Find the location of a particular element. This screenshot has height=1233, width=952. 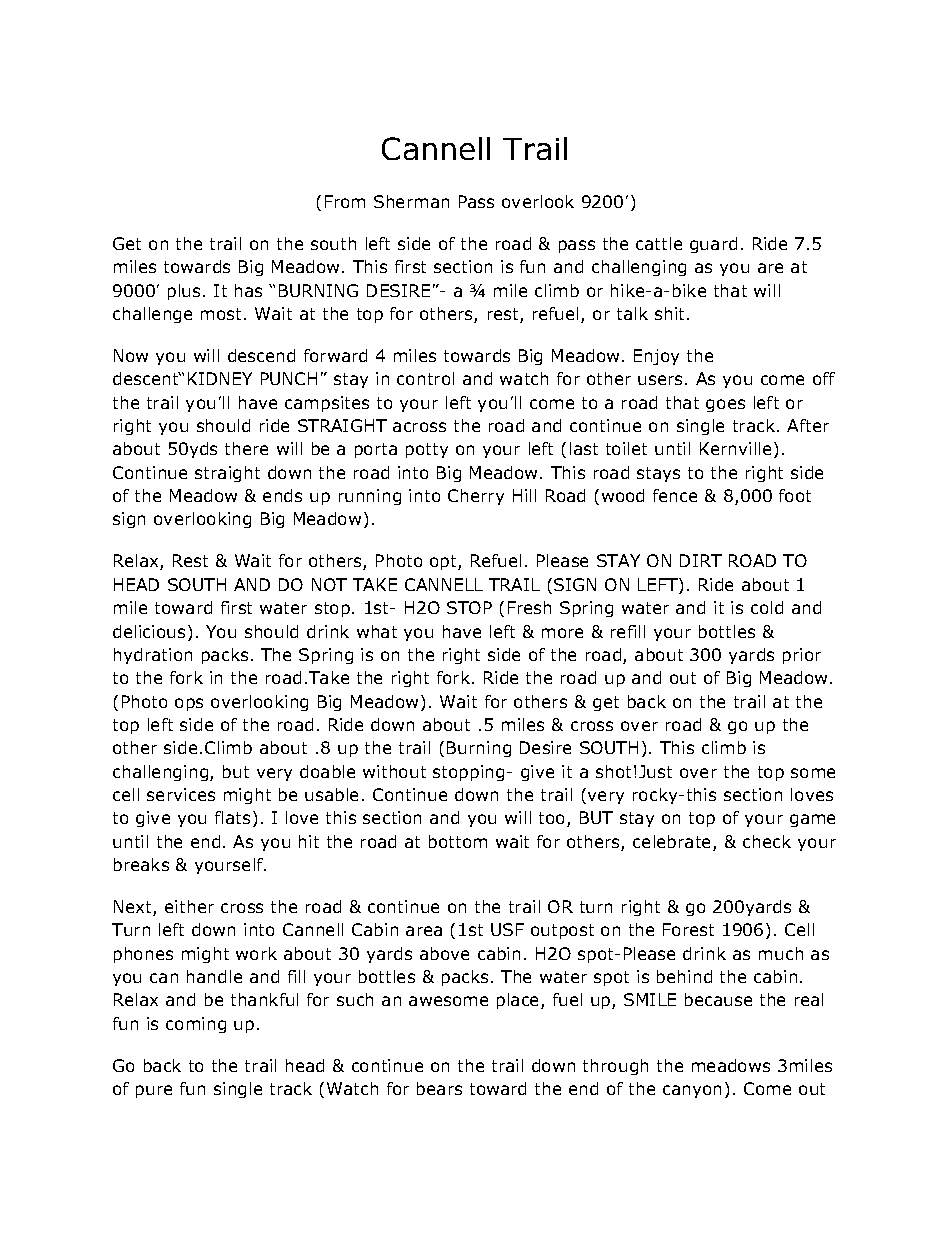

coming is located at coordinates (196, 1025).
